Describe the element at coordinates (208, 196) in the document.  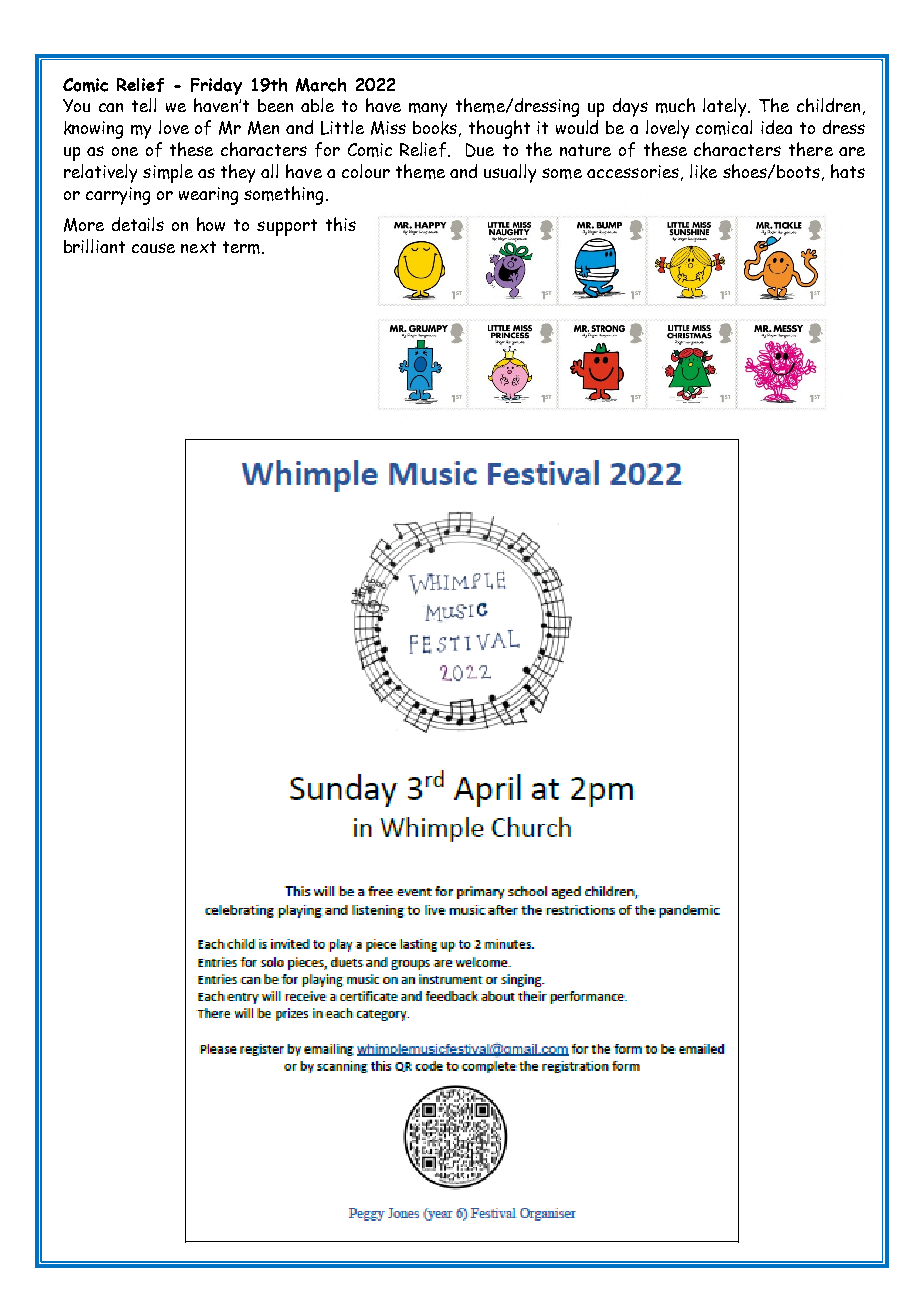
I see `wearing` at that location.
